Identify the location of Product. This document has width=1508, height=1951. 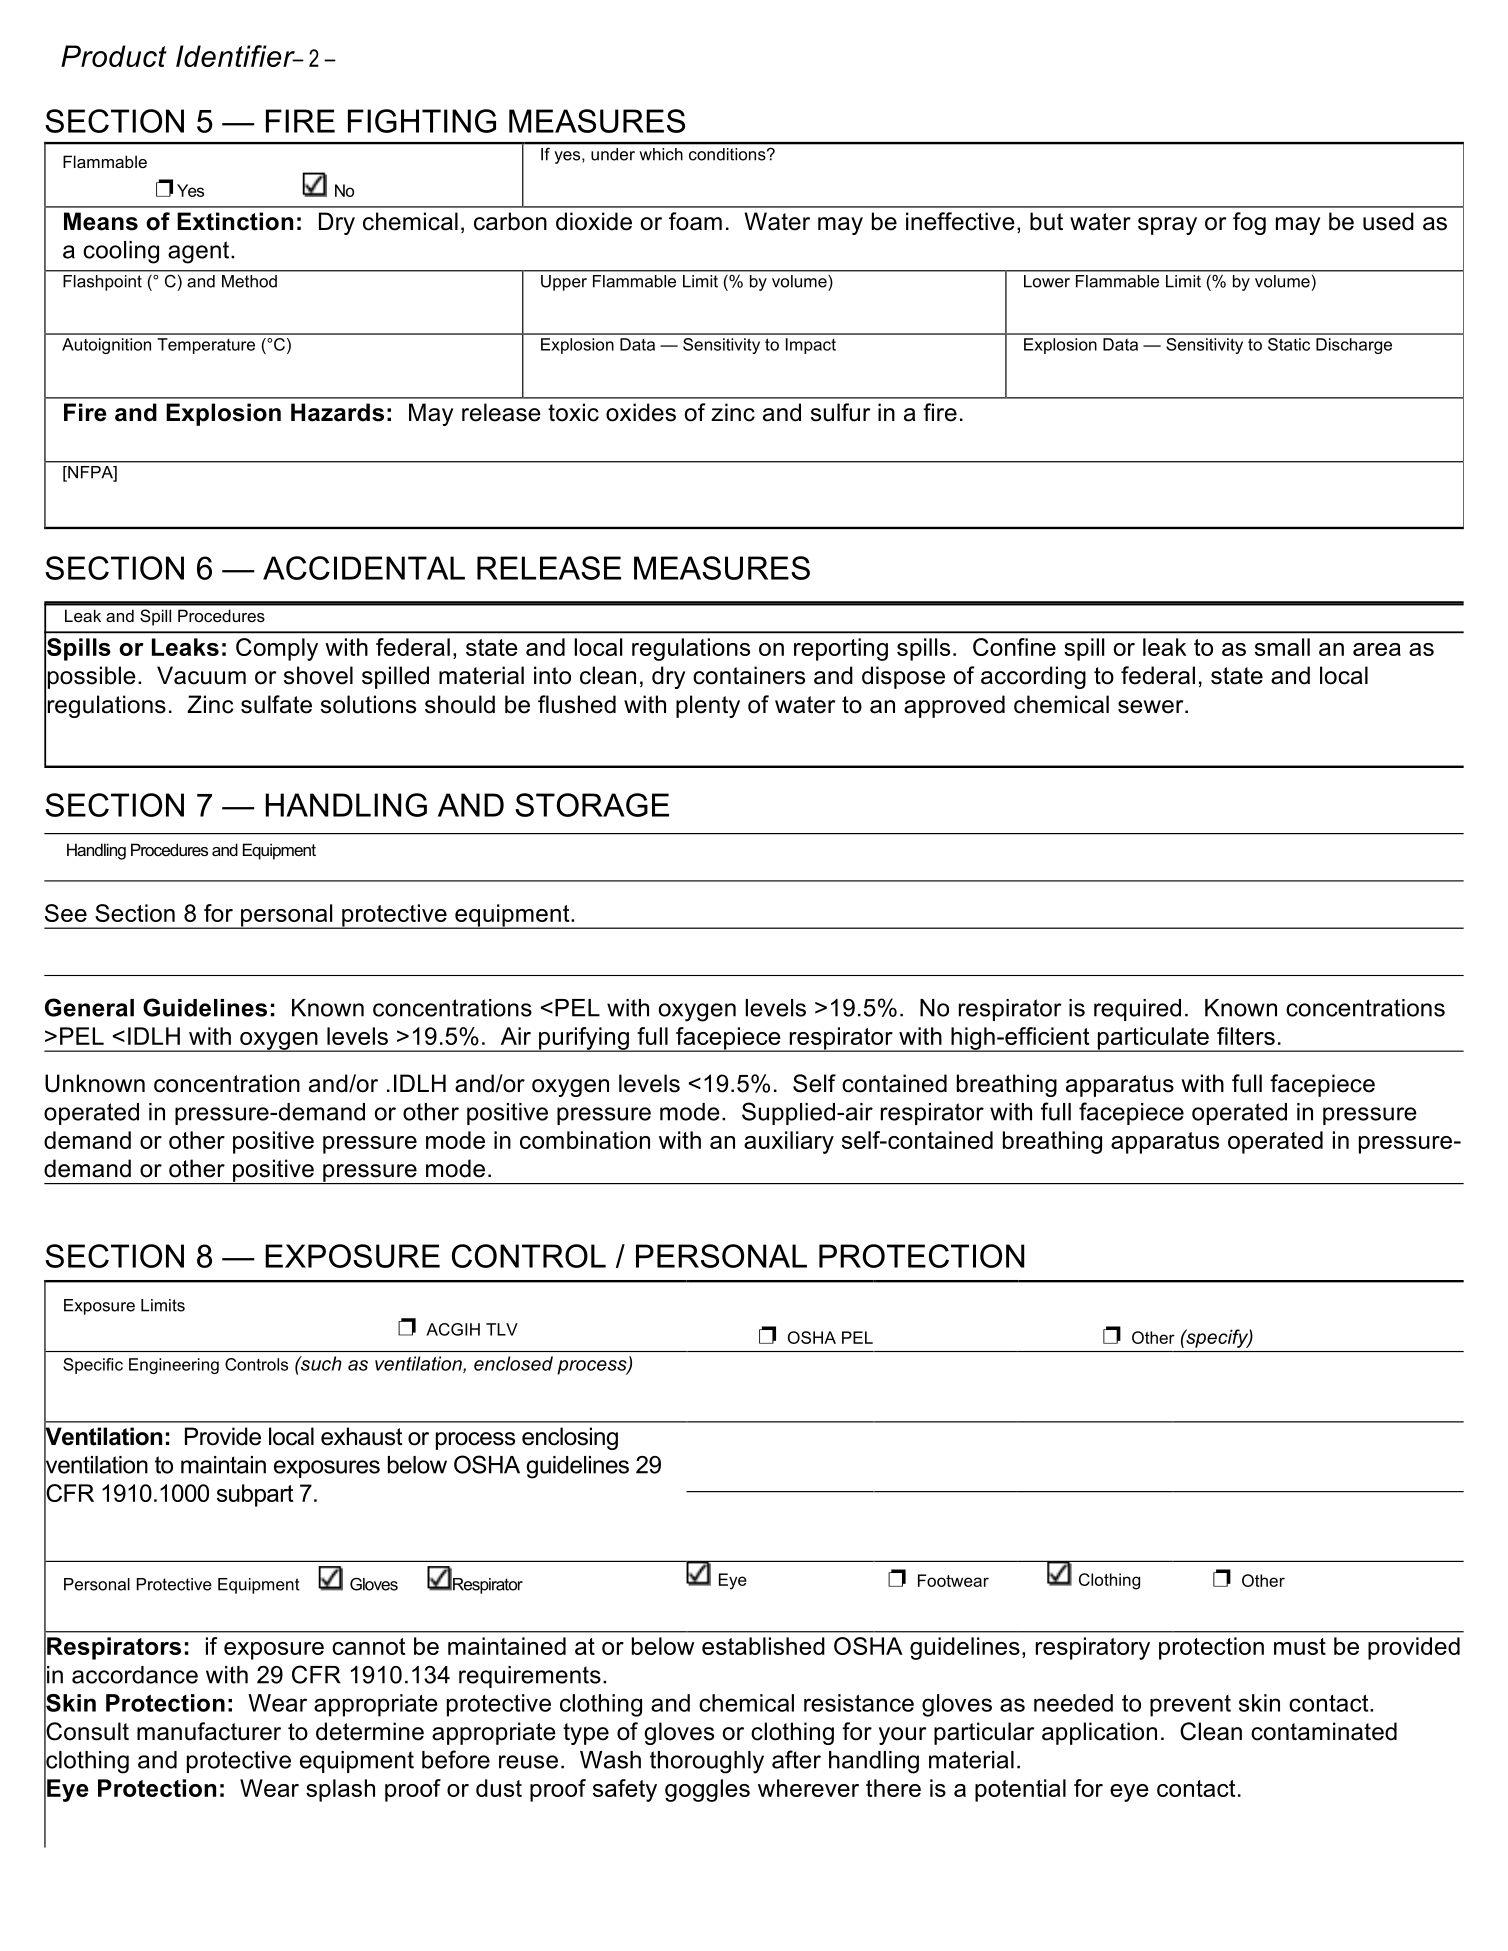
(114, 56).
